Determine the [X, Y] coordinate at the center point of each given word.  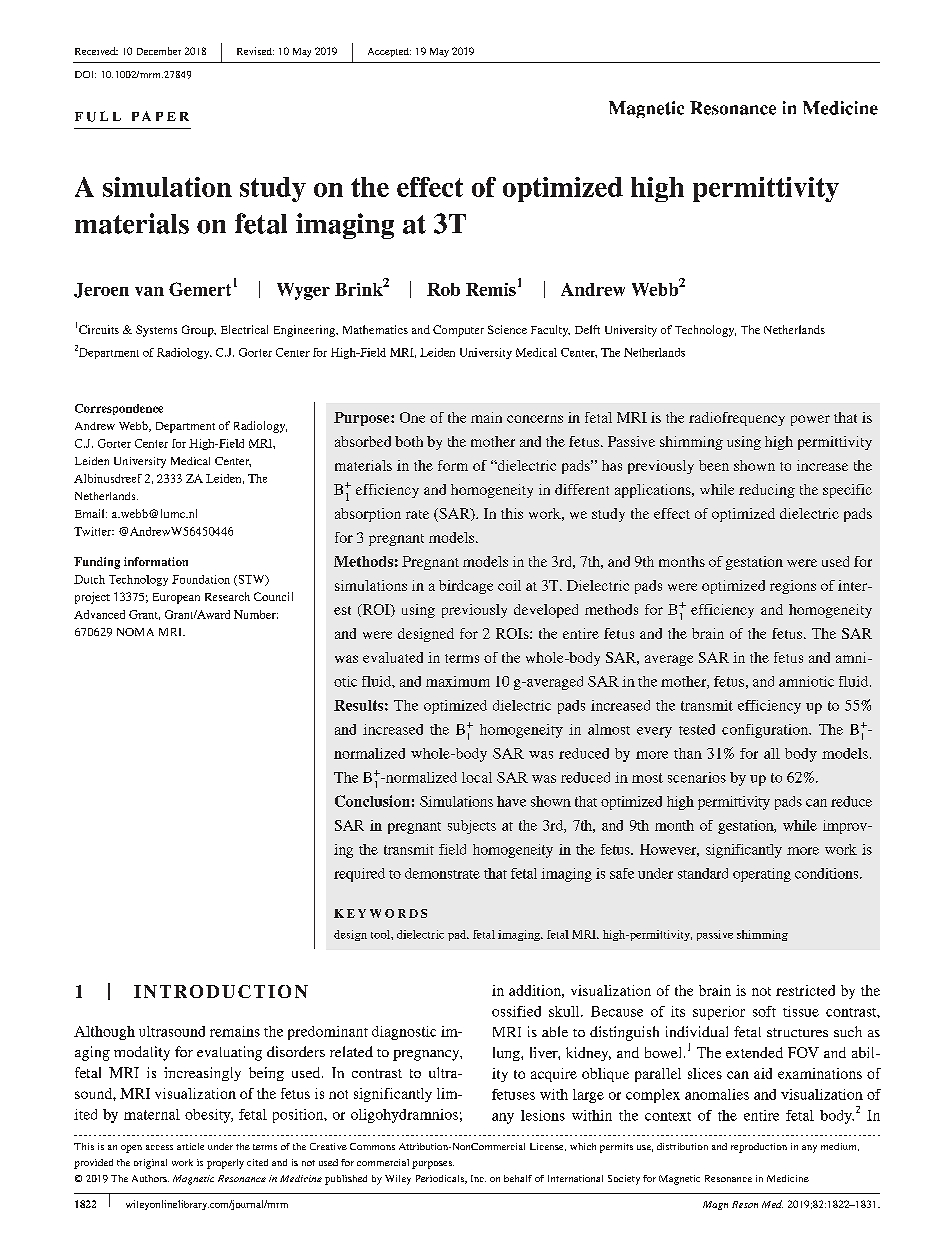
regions [793, 587]
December [159, 51]
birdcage [466, 587]
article [190, 1146]
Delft [587, 329]
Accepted [389, 52]
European [176, 598]
